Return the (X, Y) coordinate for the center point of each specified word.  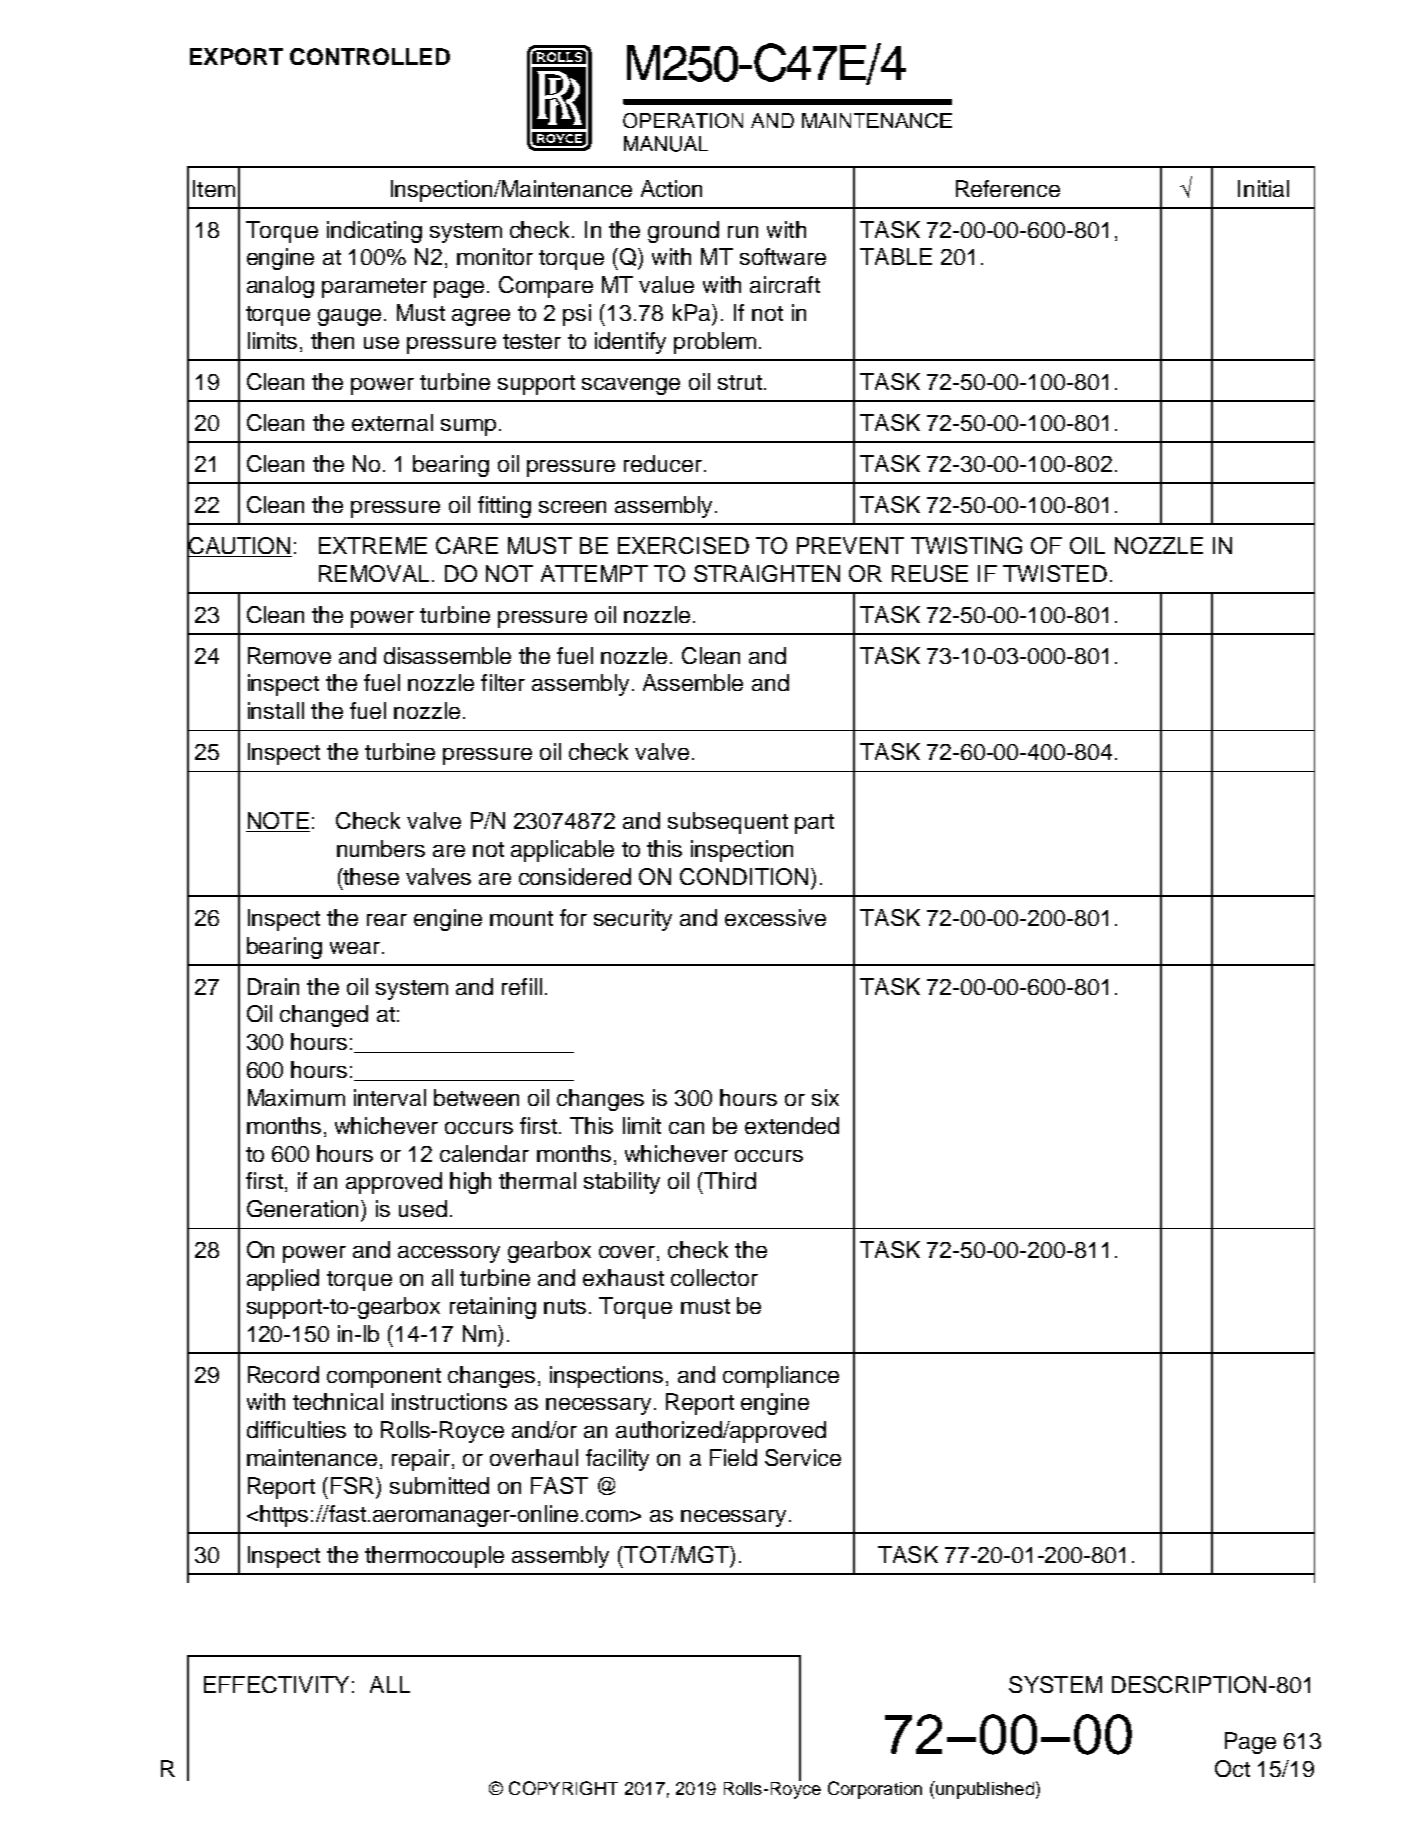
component (384, 1378)
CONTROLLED (370, 56)
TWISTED (1055, 573)
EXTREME (373, 545)
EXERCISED (683, 545)
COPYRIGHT (563, 1788)
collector (714, 1277)
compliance (781, 1377)
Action (671, 188)
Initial (1263, 188)
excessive (775, 917)
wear (355, 948)
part (814, 824)
